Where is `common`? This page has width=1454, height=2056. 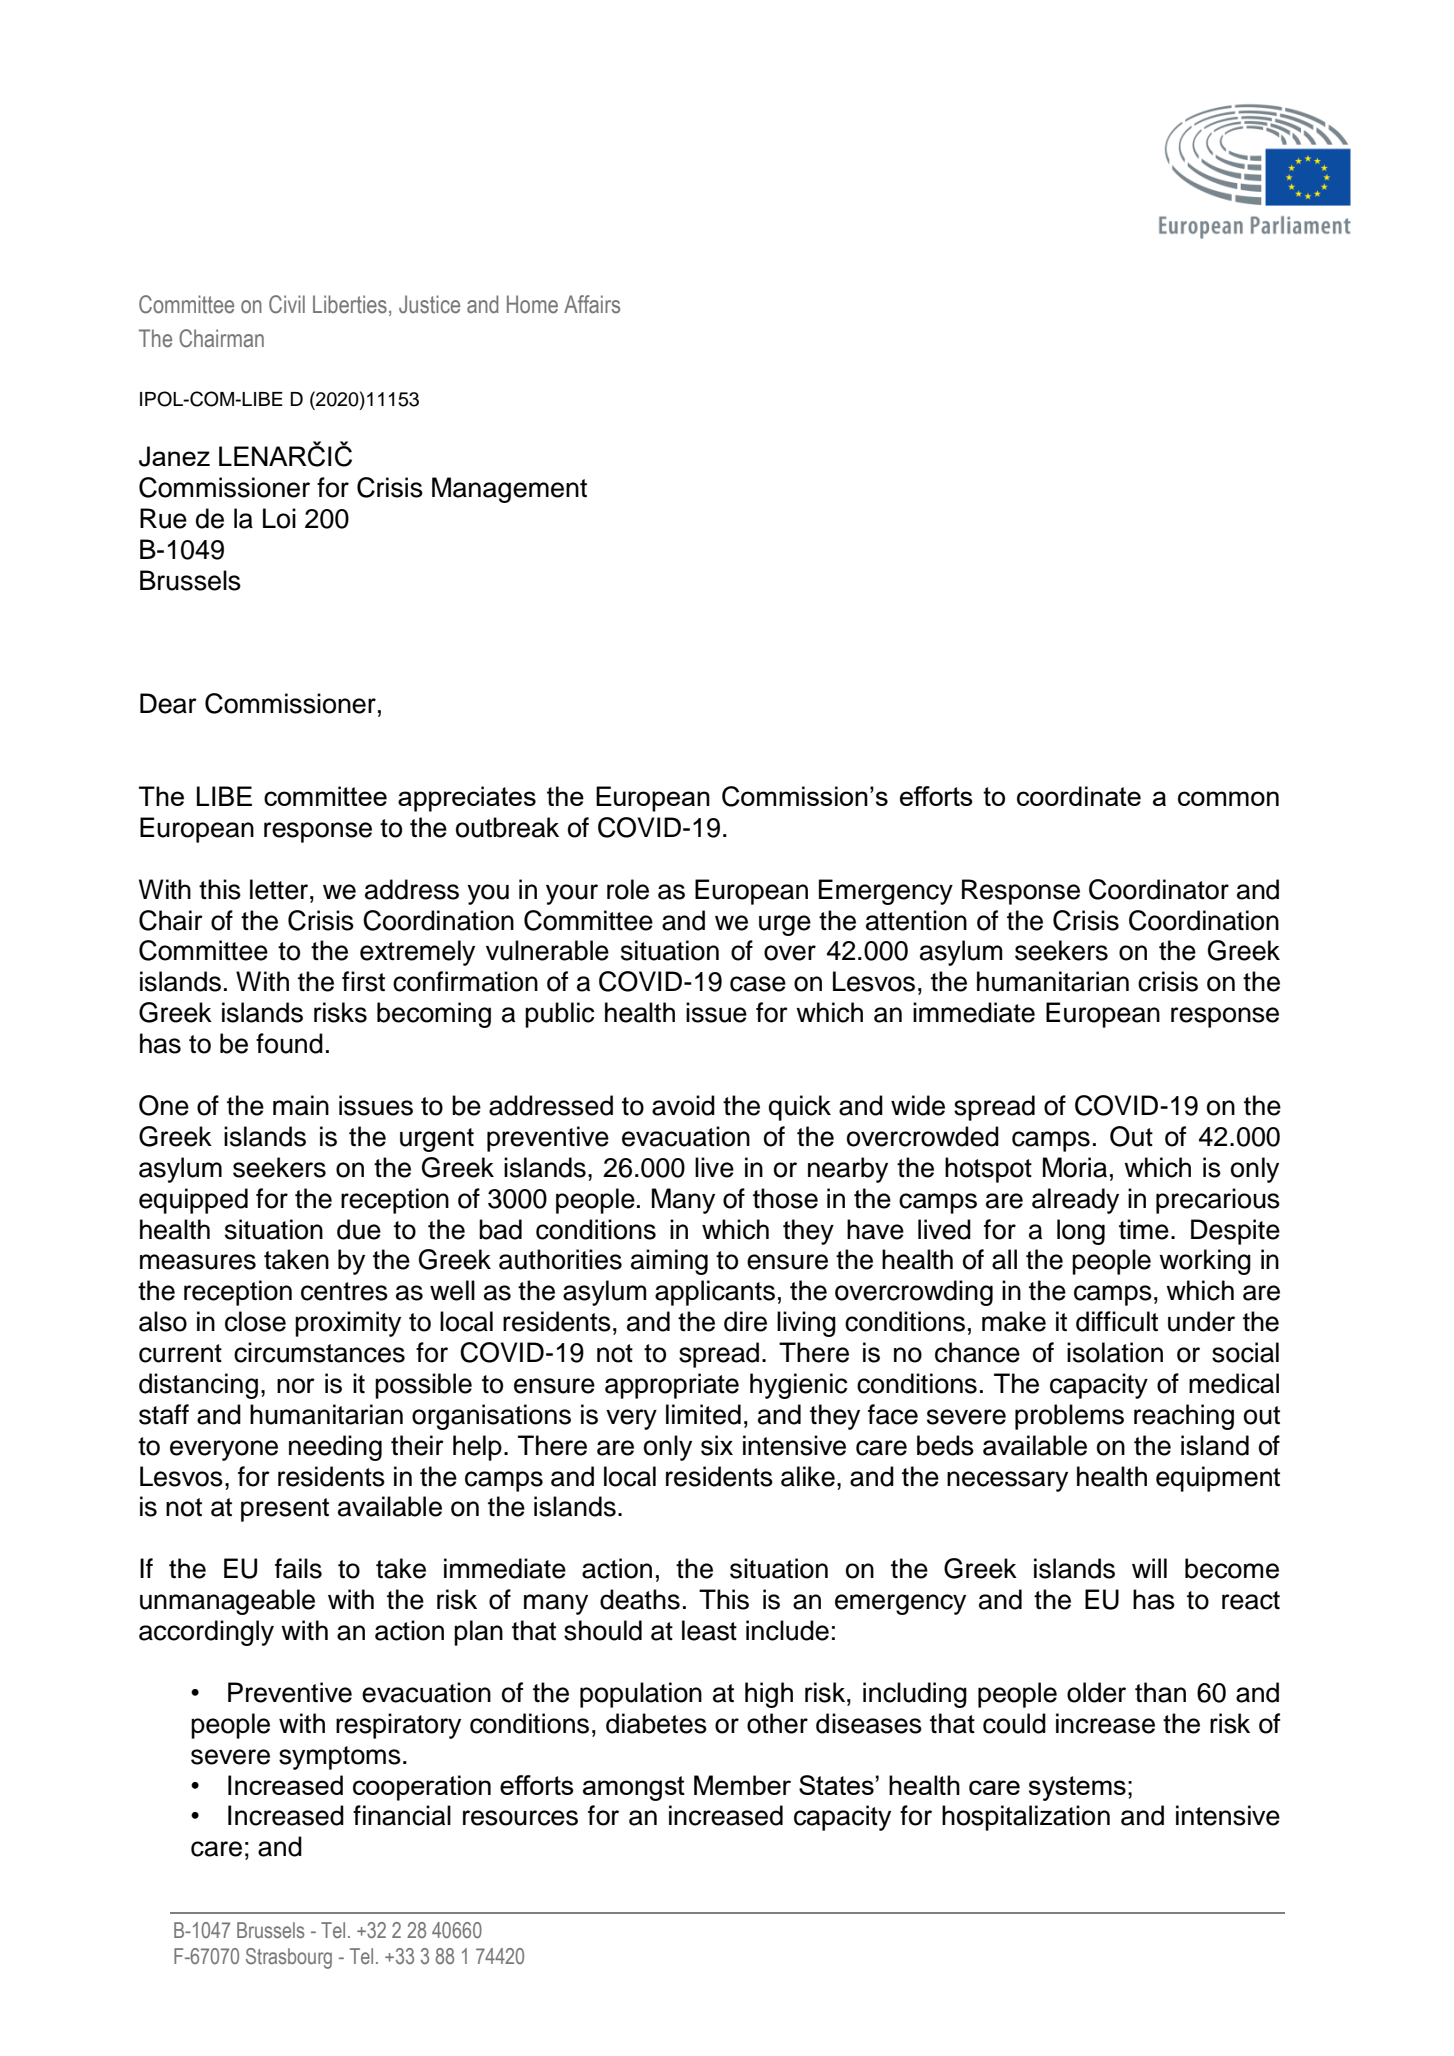 common is located at coordinates (1228, 798).
